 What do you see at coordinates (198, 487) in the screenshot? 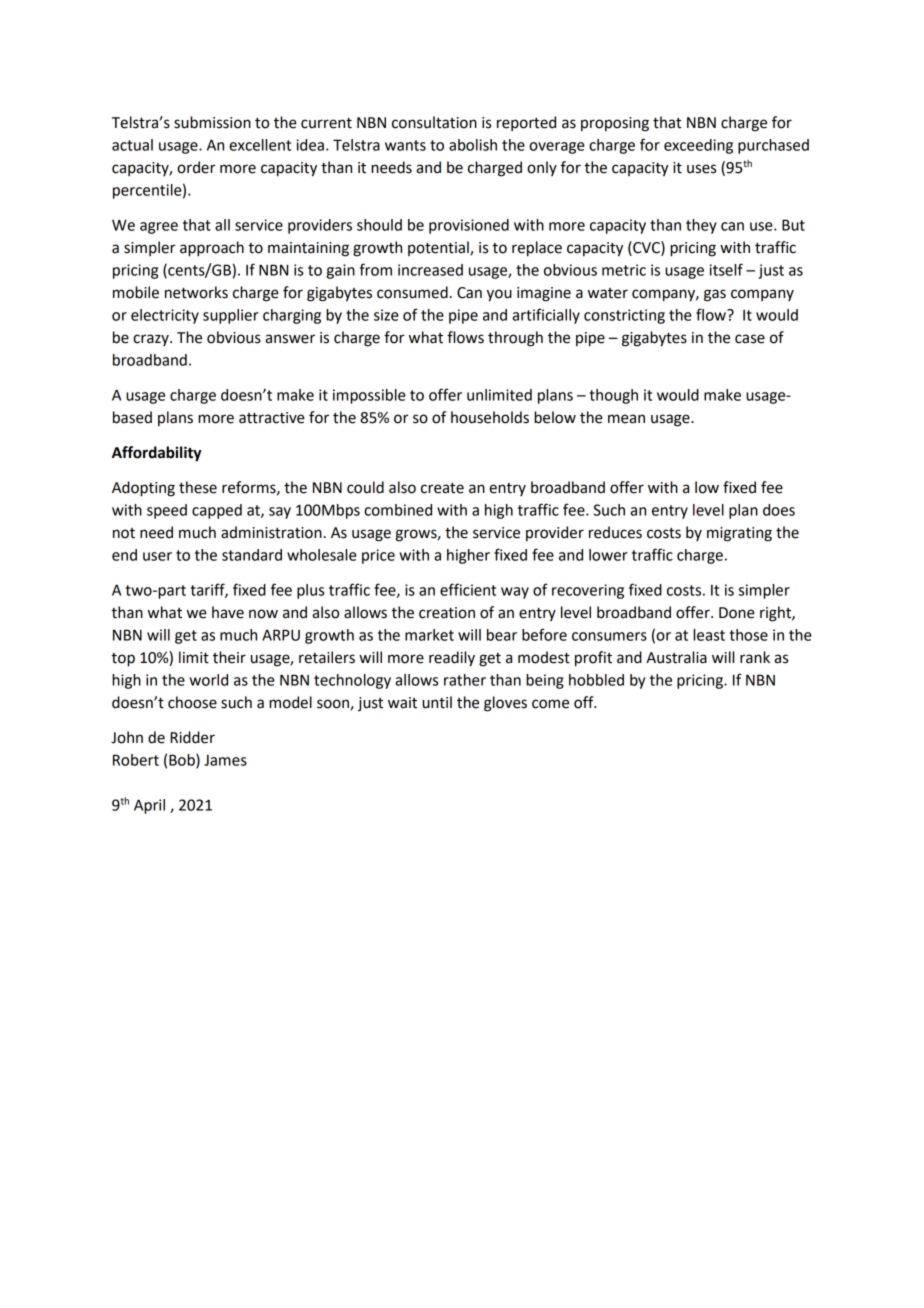
I see `these` at bounding box center [198, 487].
